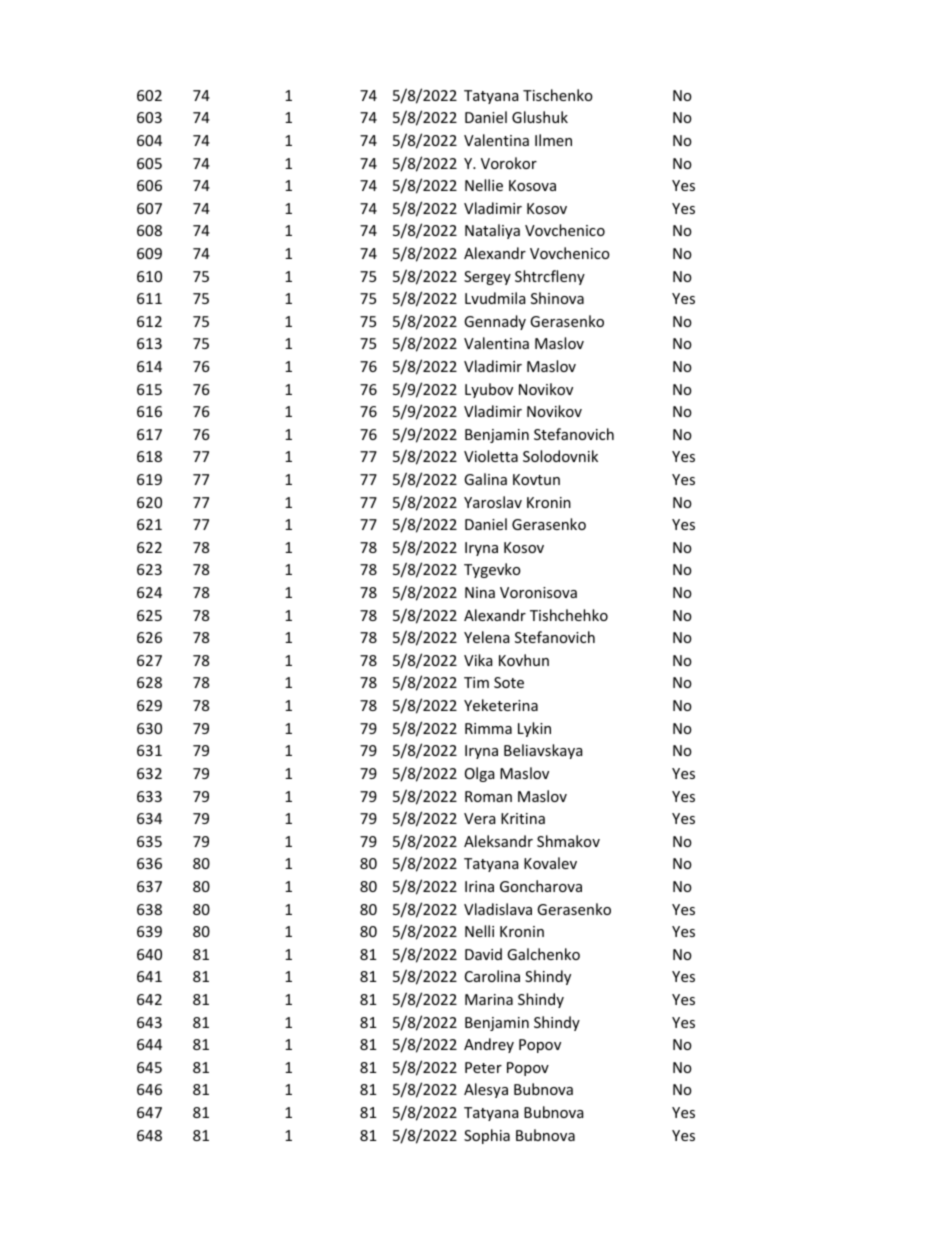 This page has height=1233, width=952. I want to click on Carolina, so click(492, 976).
